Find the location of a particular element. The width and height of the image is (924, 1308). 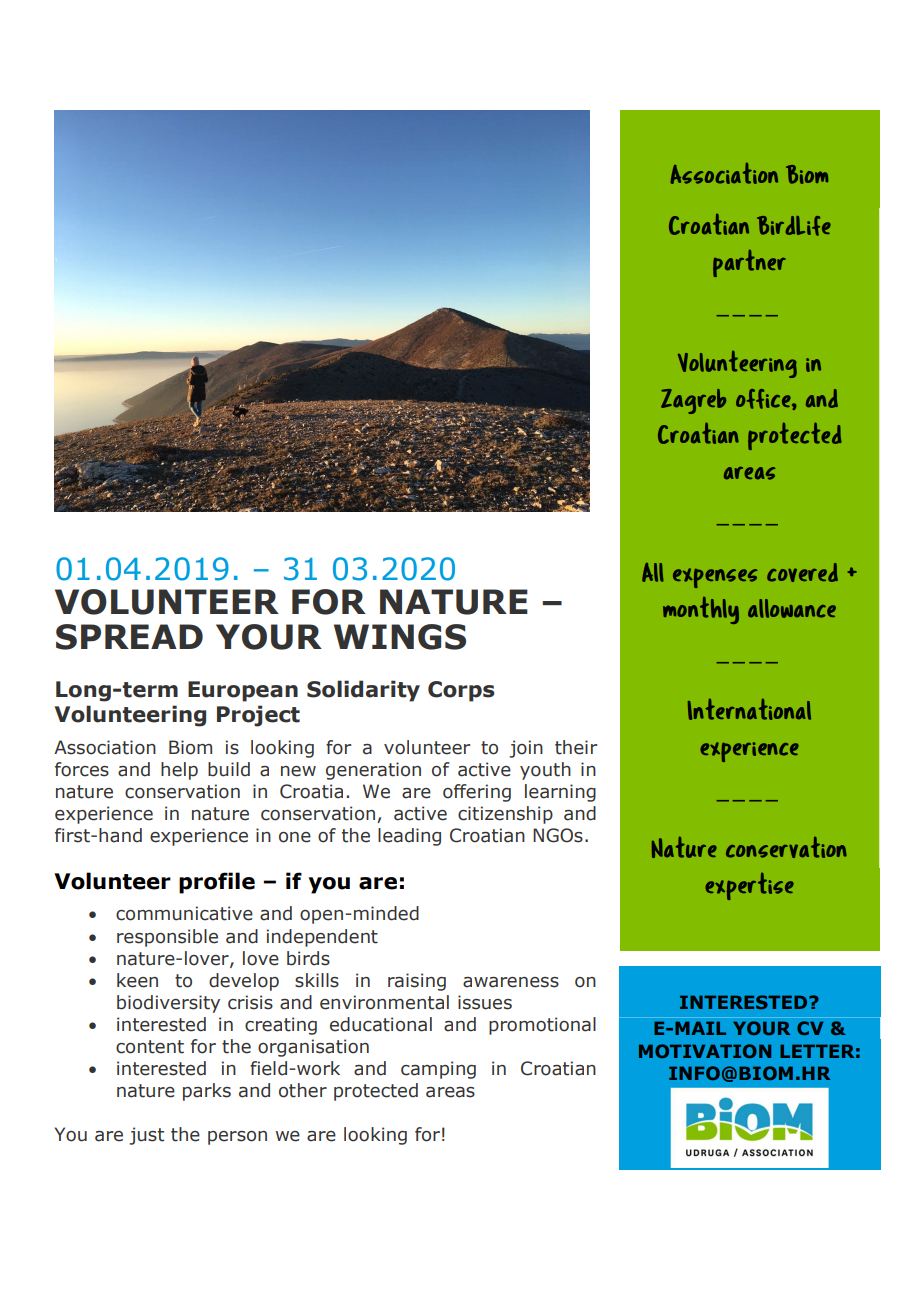

partner is located at coordinates (749, 263).
